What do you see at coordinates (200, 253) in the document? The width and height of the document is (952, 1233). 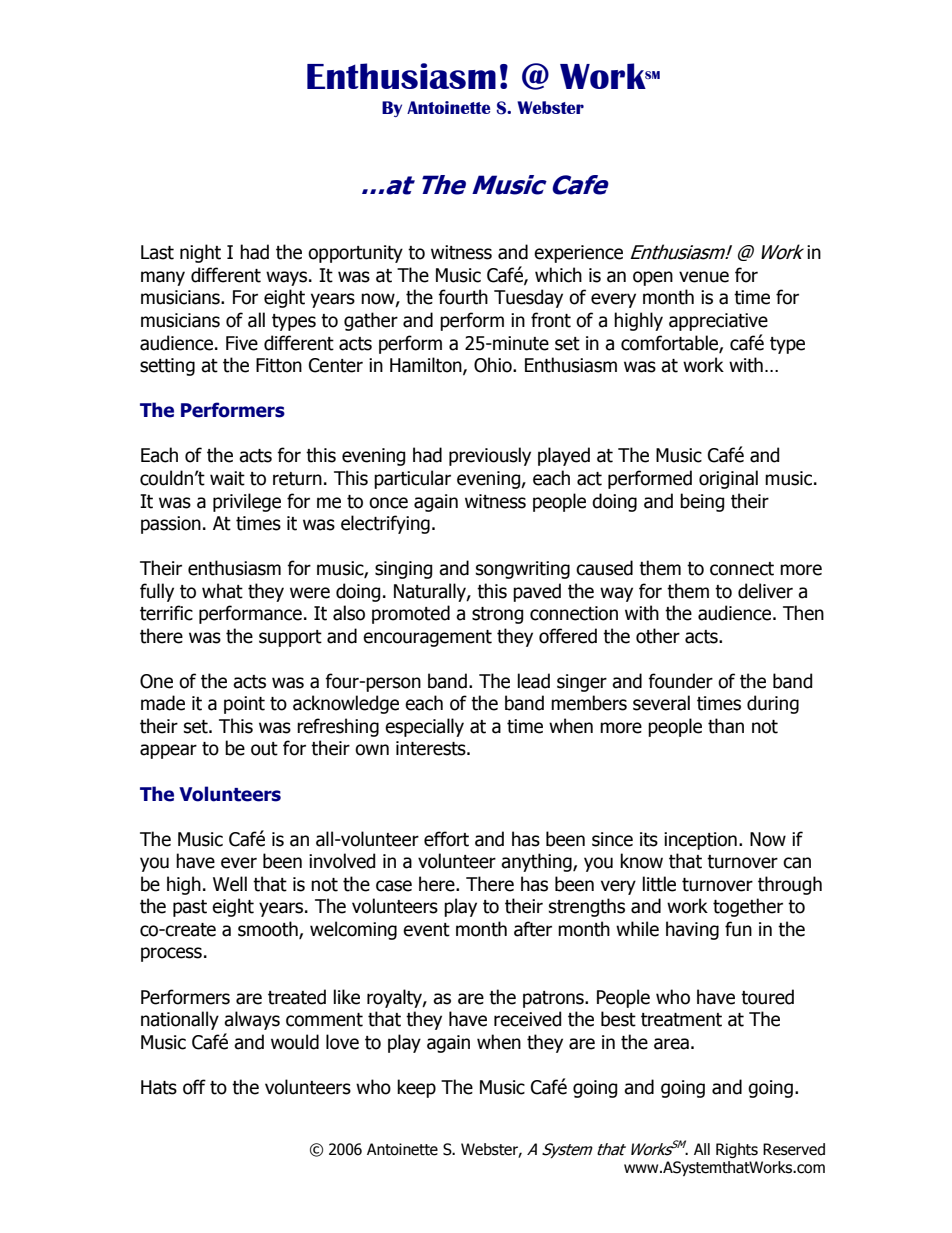 I see `night` at bounding box center [200, 253].
